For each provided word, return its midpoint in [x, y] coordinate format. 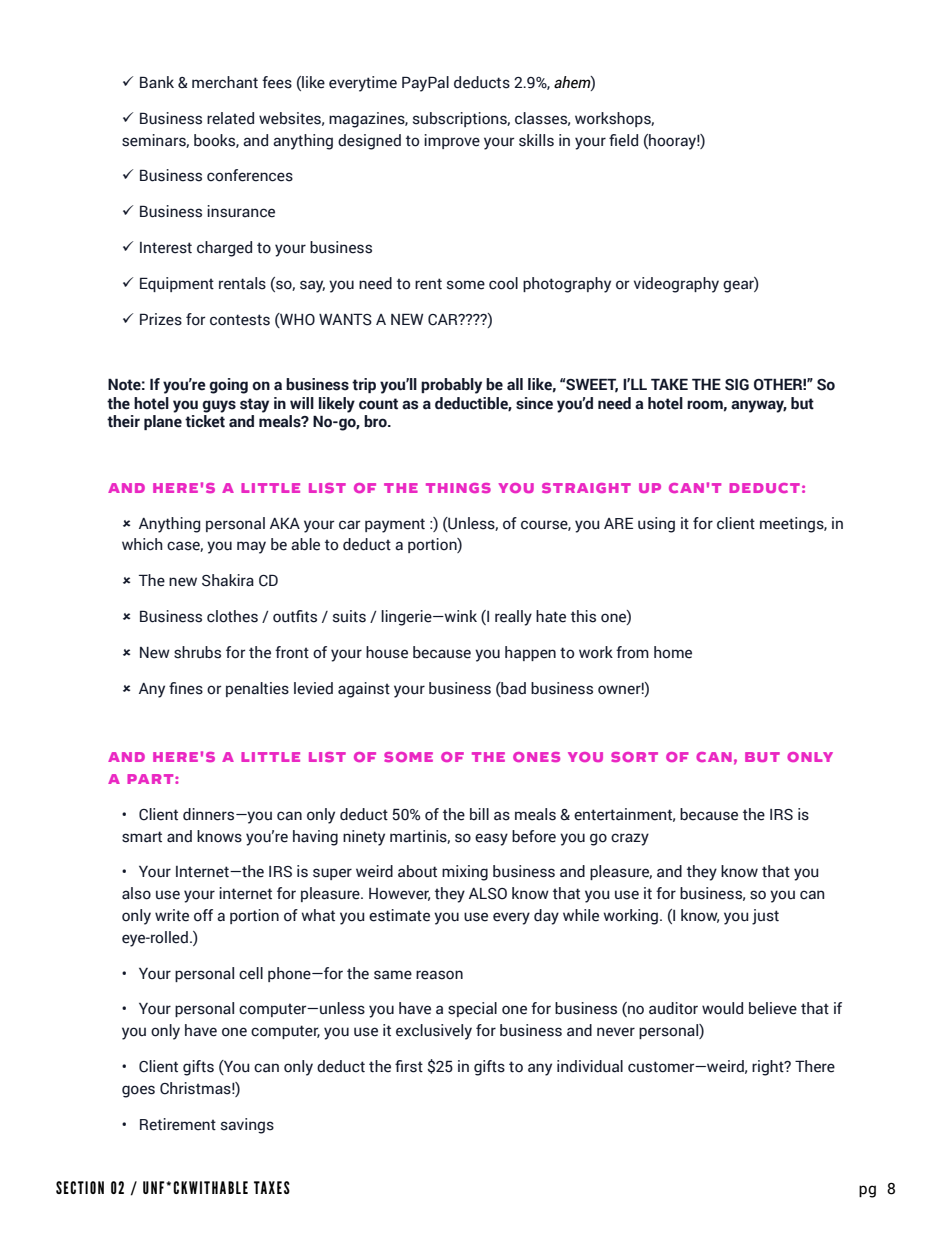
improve [452, 141]
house [387, 652]
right [769, 1068]
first [409, 1066]
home [673, 652]
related [230, 118]
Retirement [178, 1124]
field [623, 140]
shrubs [197, 652]
